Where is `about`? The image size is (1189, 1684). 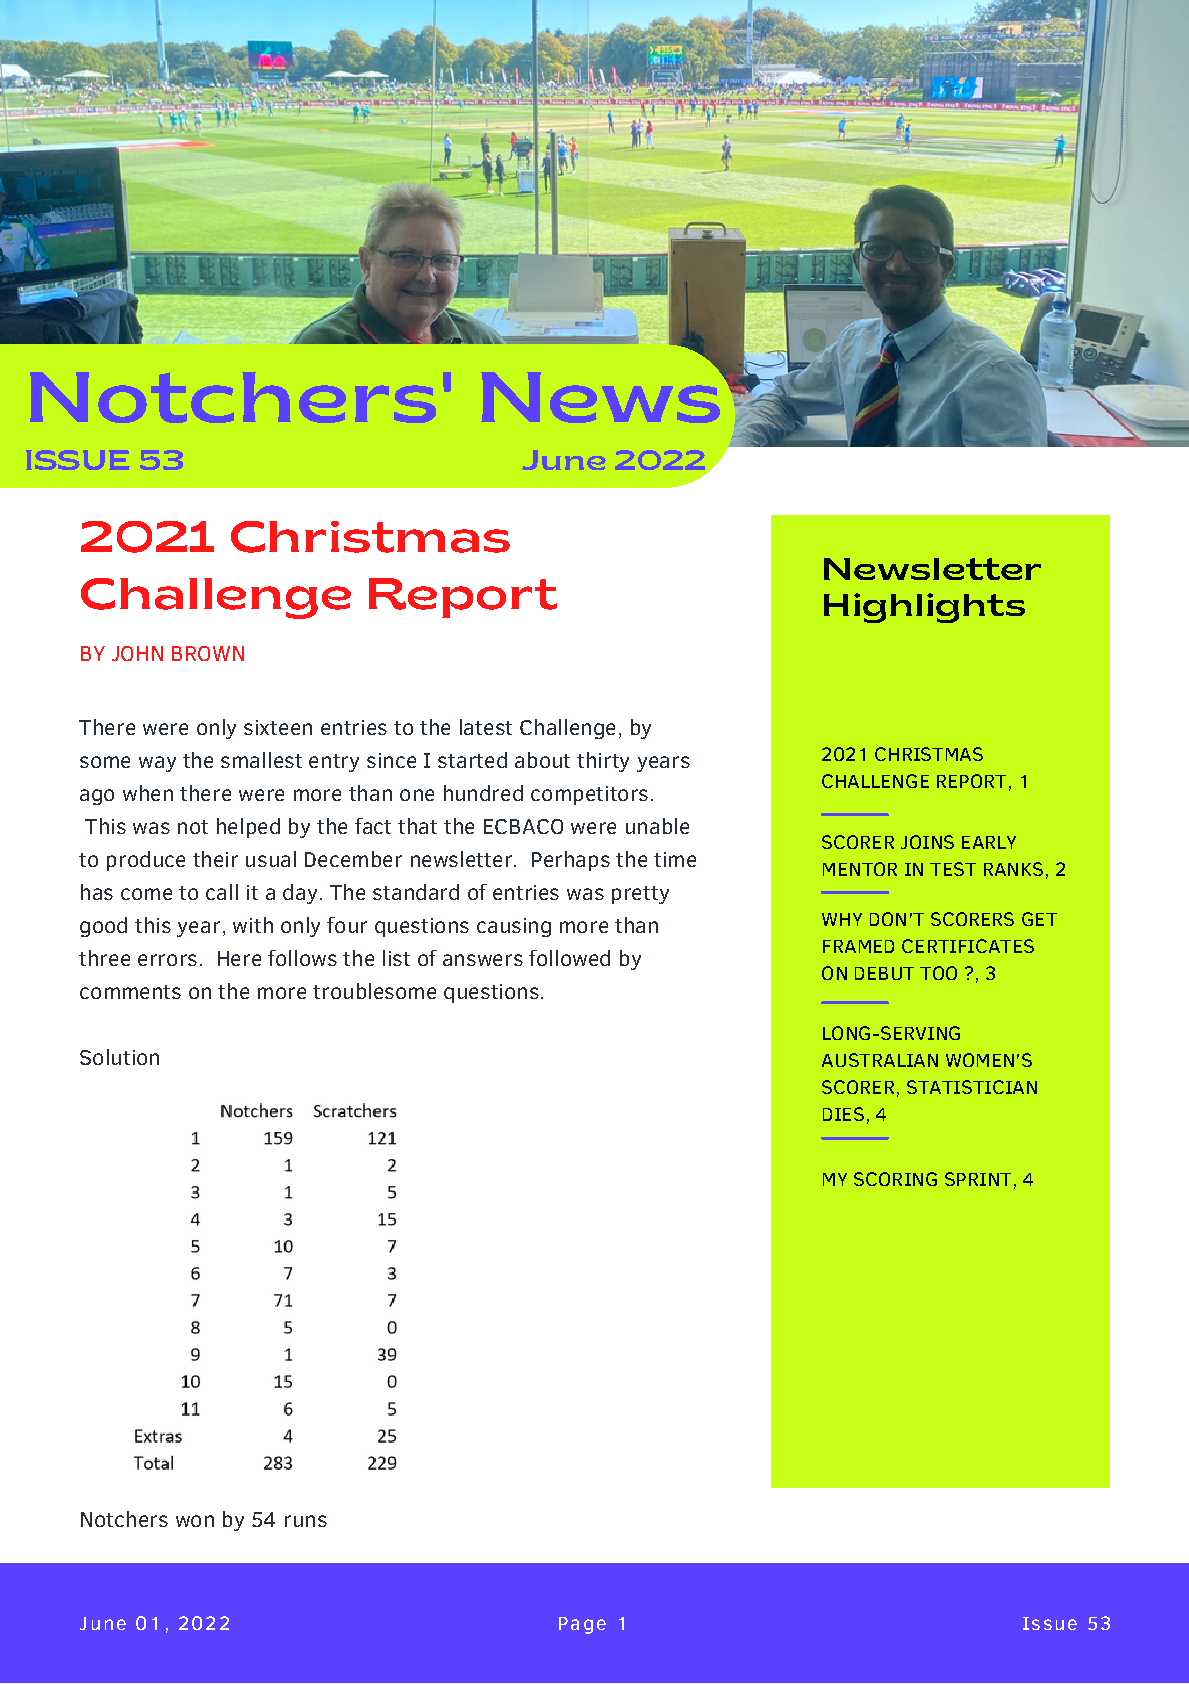
about is located at coordinates (542, 760).
